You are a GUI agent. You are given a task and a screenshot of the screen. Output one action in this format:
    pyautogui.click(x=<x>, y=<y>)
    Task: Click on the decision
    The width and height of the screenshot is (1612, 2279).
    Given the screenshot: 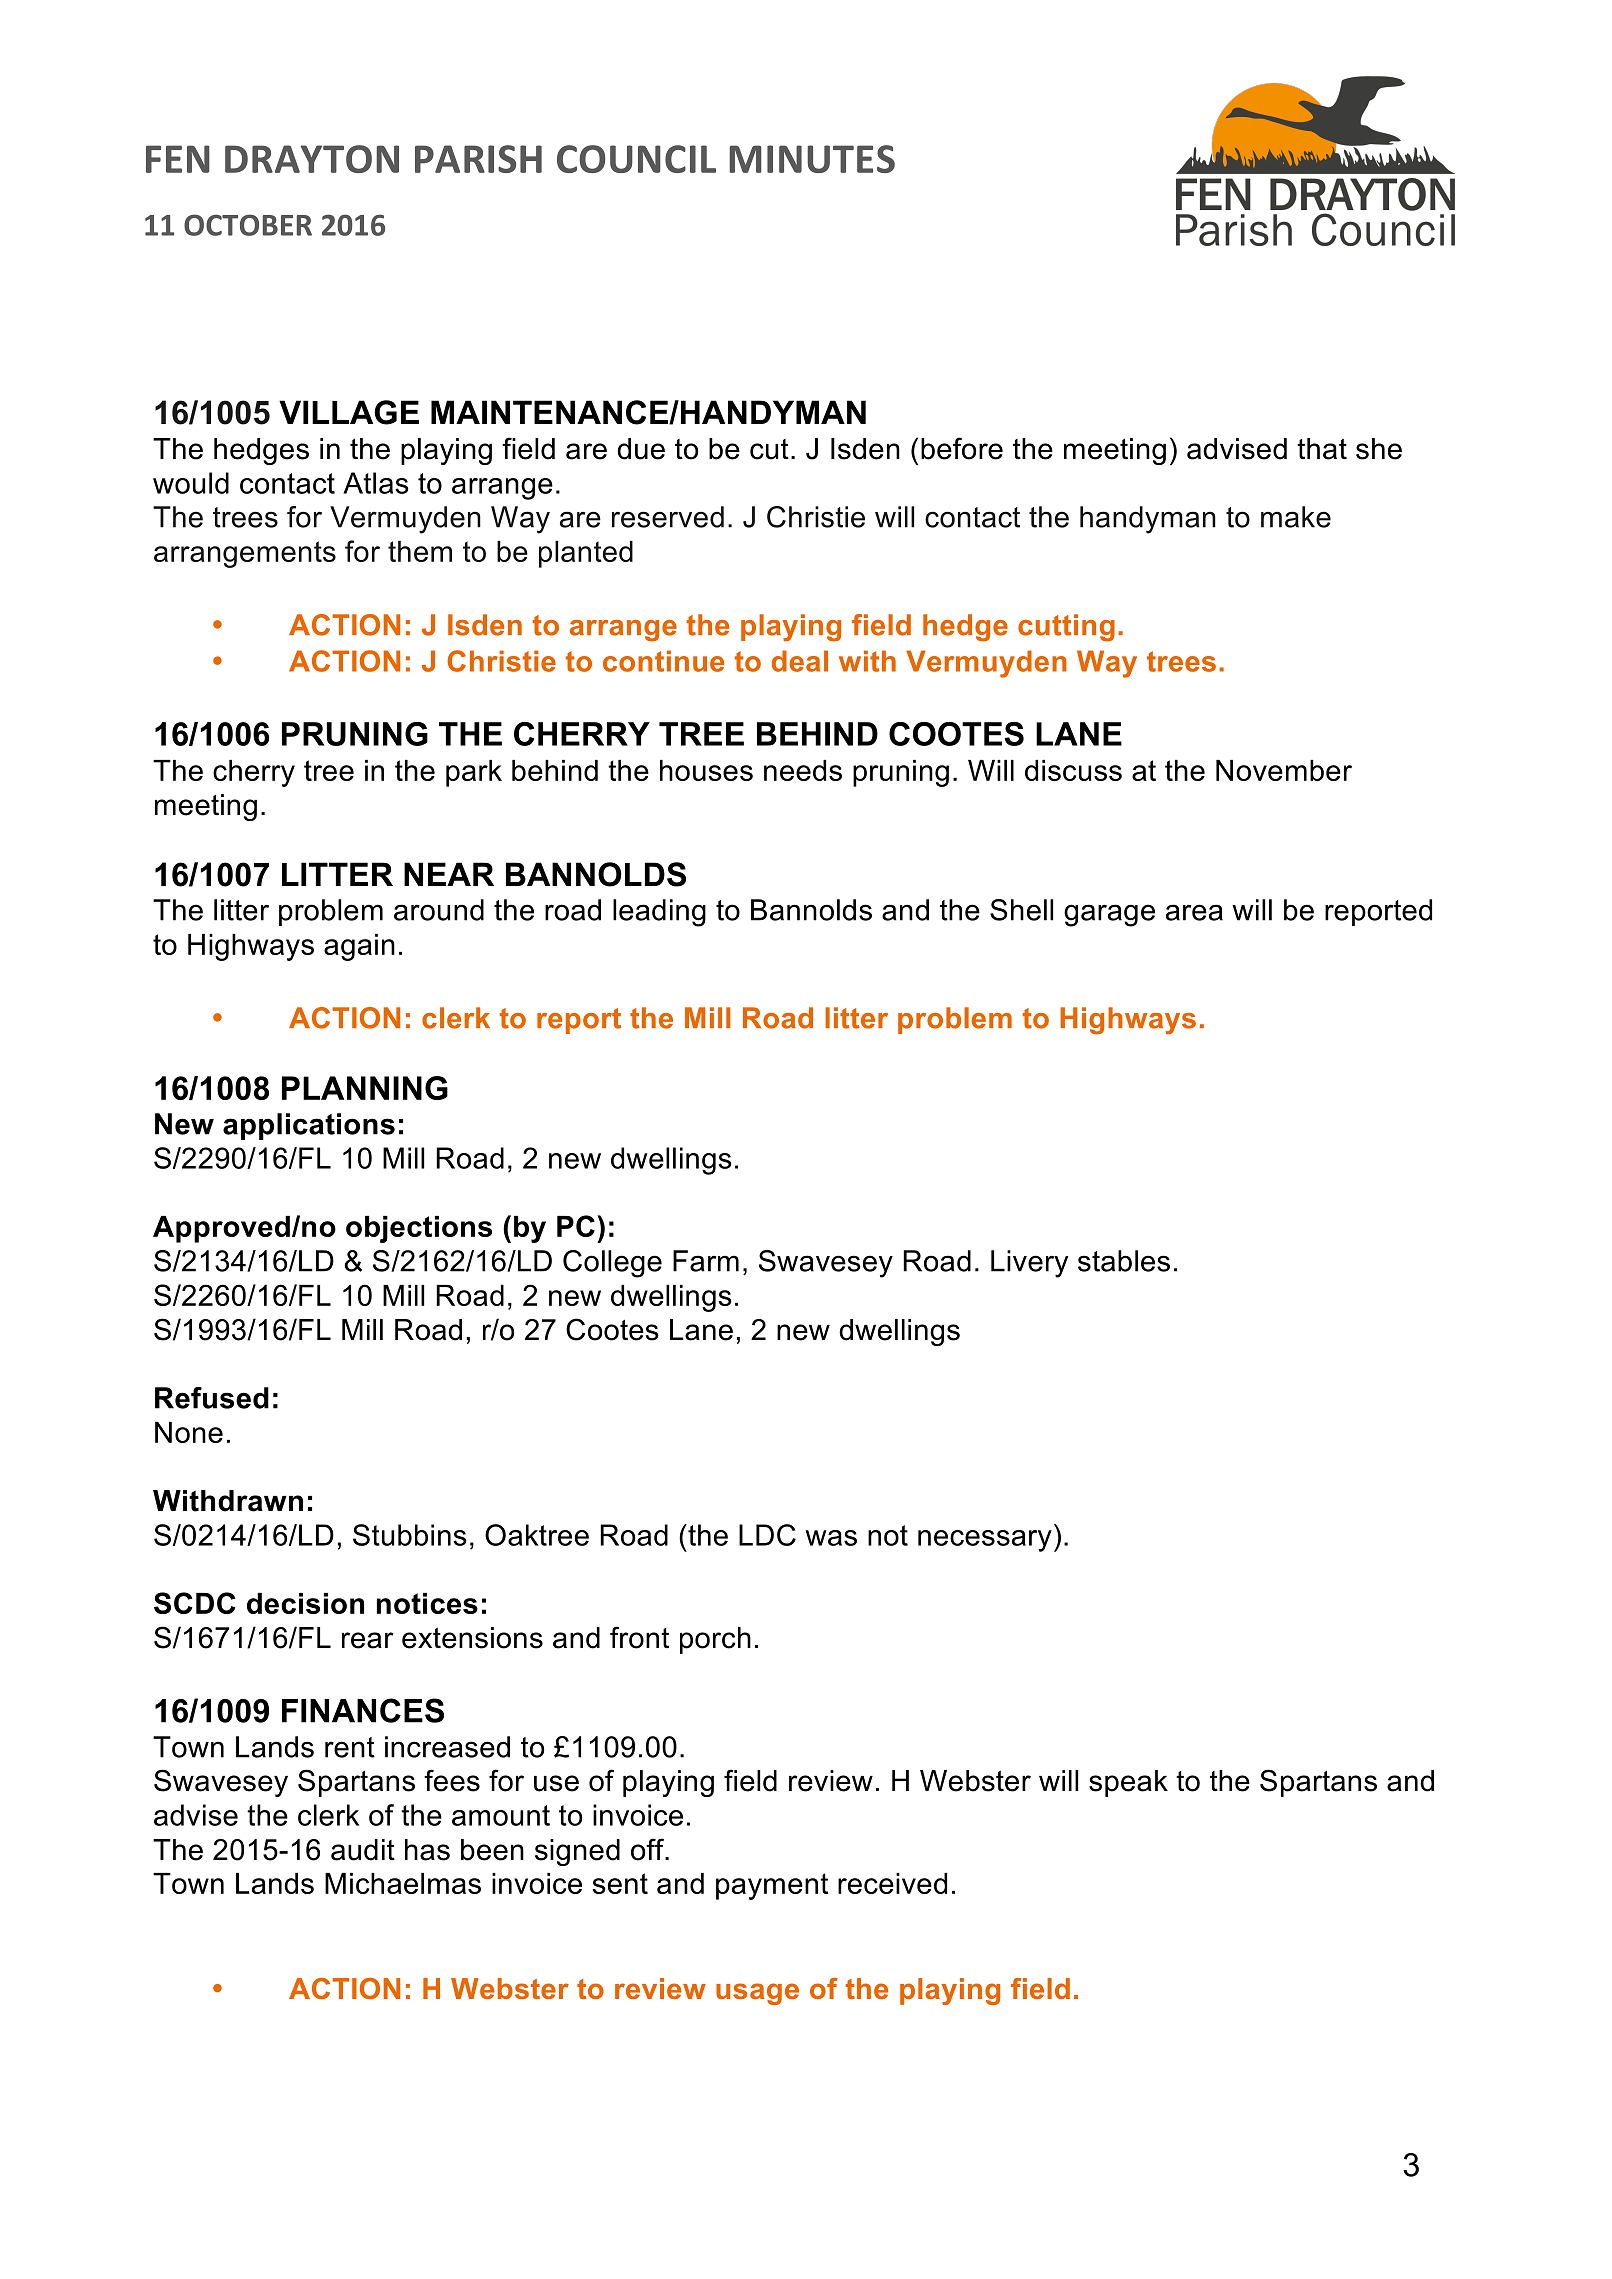 What is the action you would take?
    pyautogui.click(x=305, y=1603)
